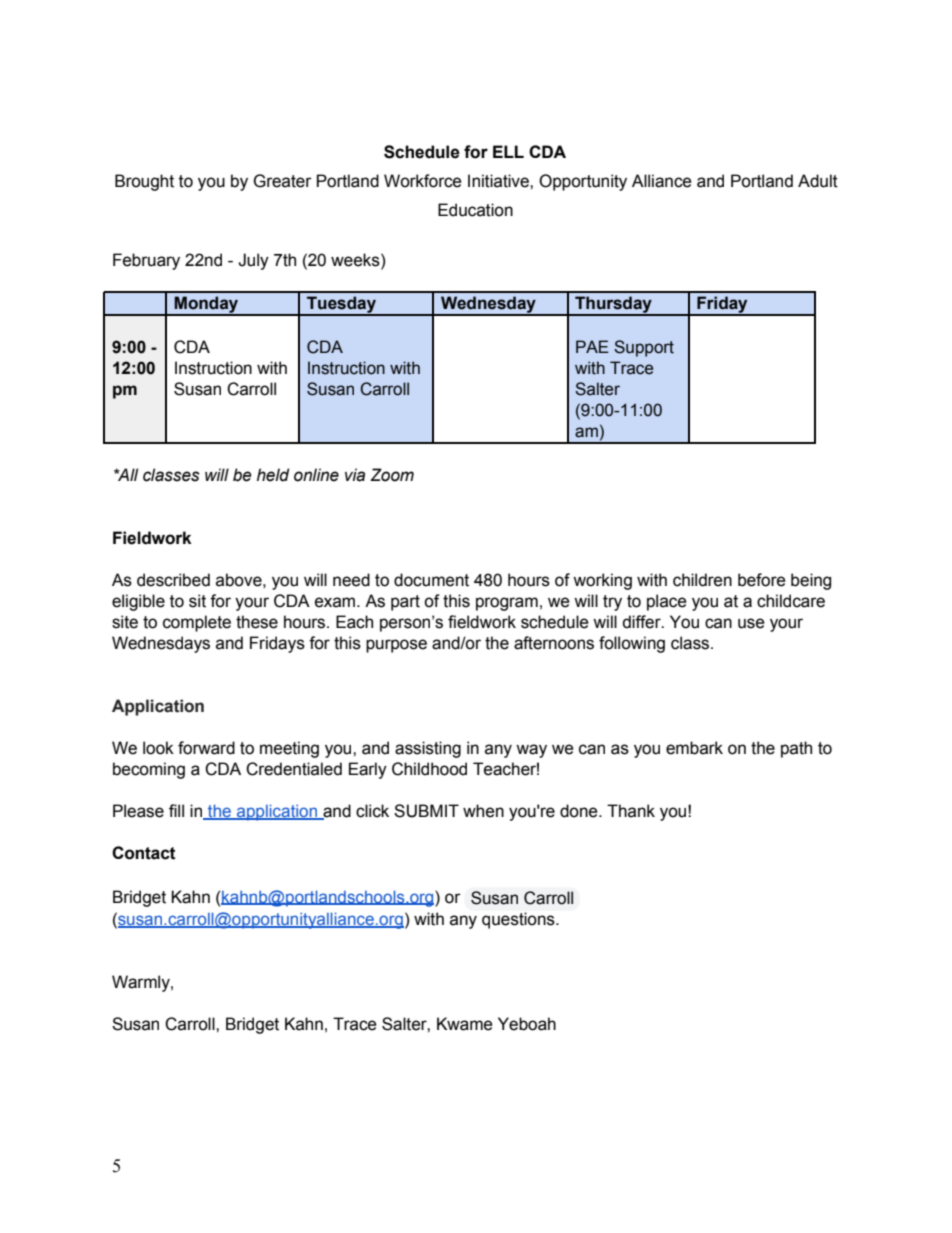 The height and width of the document is (1233, 952). I want to click on Initiative, so click(499, 181).
